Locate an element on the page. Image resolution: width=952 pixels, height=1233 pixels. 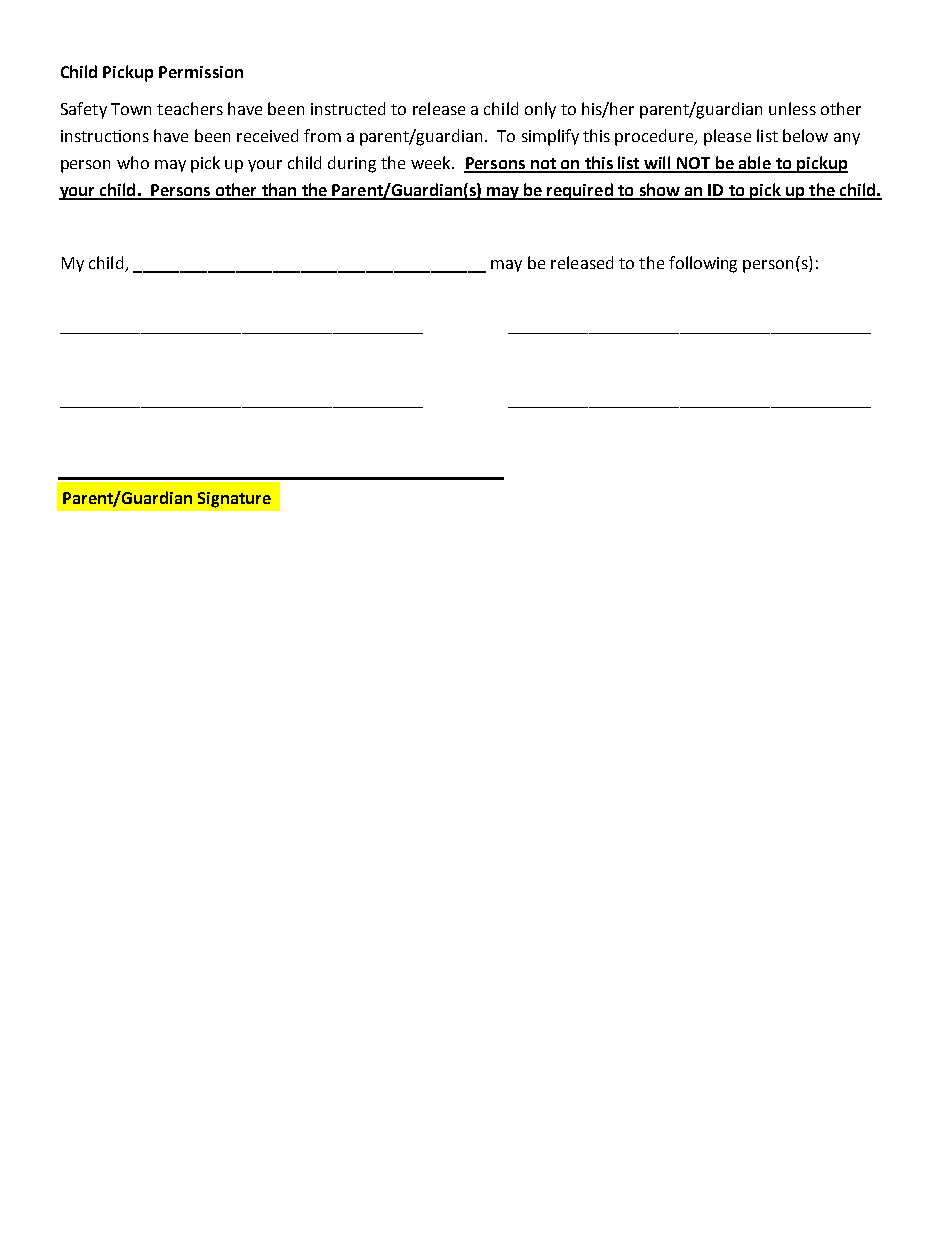
following is located at coordinates (703, 264).
